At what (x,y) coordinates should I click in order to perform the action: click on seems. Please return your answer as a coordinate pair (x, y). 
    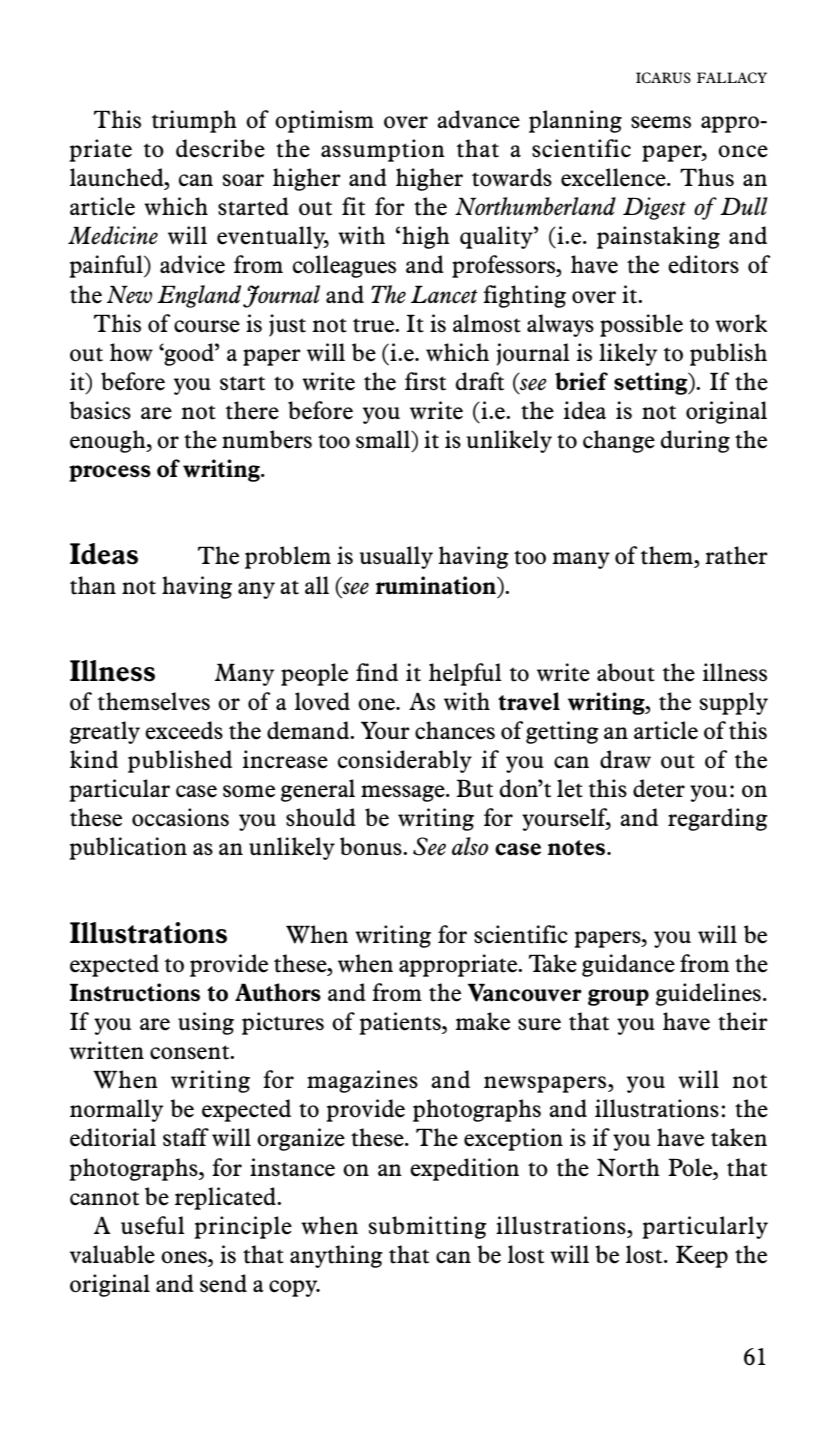
    Looking at the image, I should click on (661, 122).
